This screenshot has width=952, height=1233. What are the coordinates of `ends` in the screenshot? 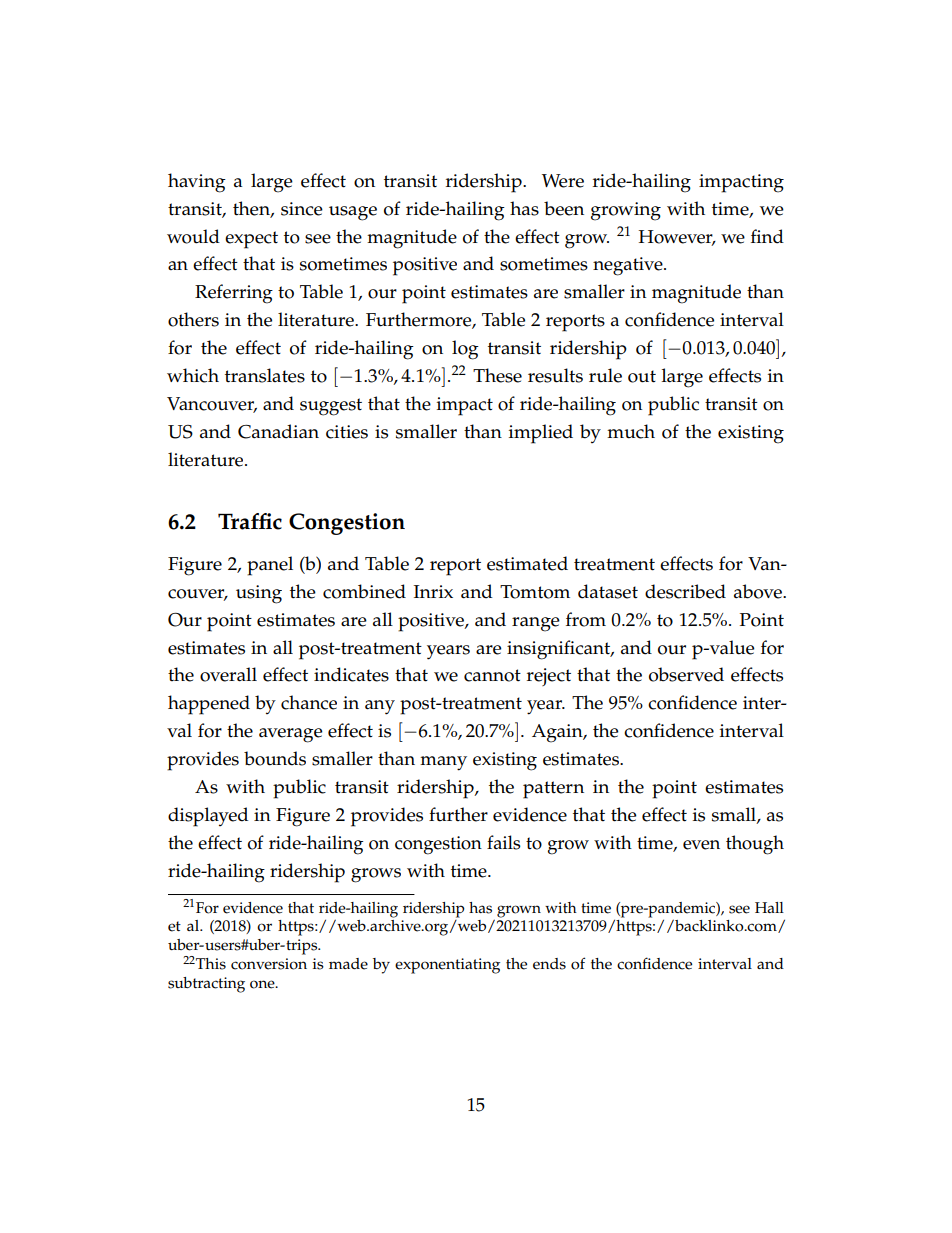 It's located at (549, 964).
